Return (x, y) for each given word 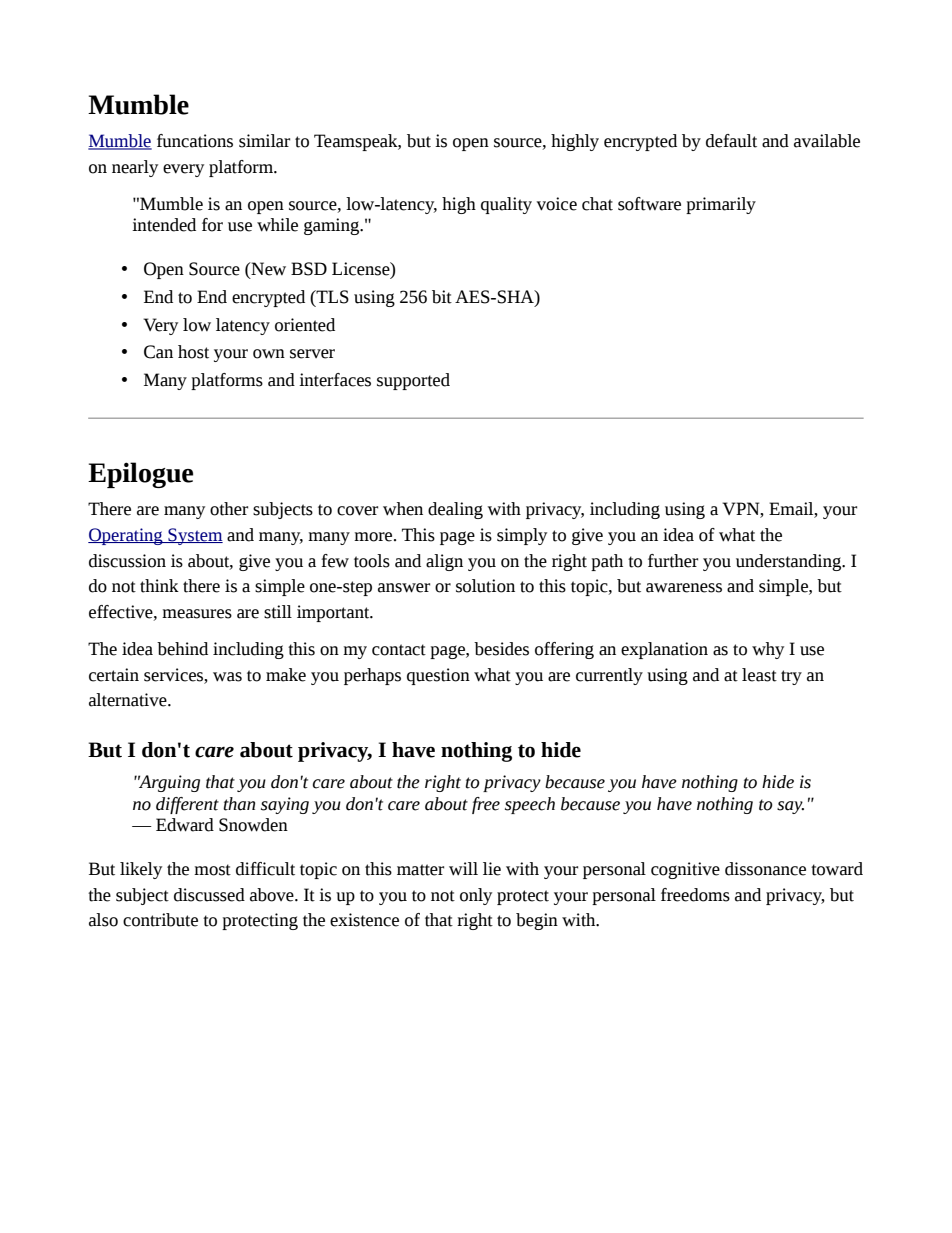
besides (501, 649)
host (193, 352)
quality (506, 205)
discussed (209, 895)
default (731, 141)
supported (413, 381)
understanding (789, 562)
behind (182, 649)
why (768, 650)
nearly (135, 168)
